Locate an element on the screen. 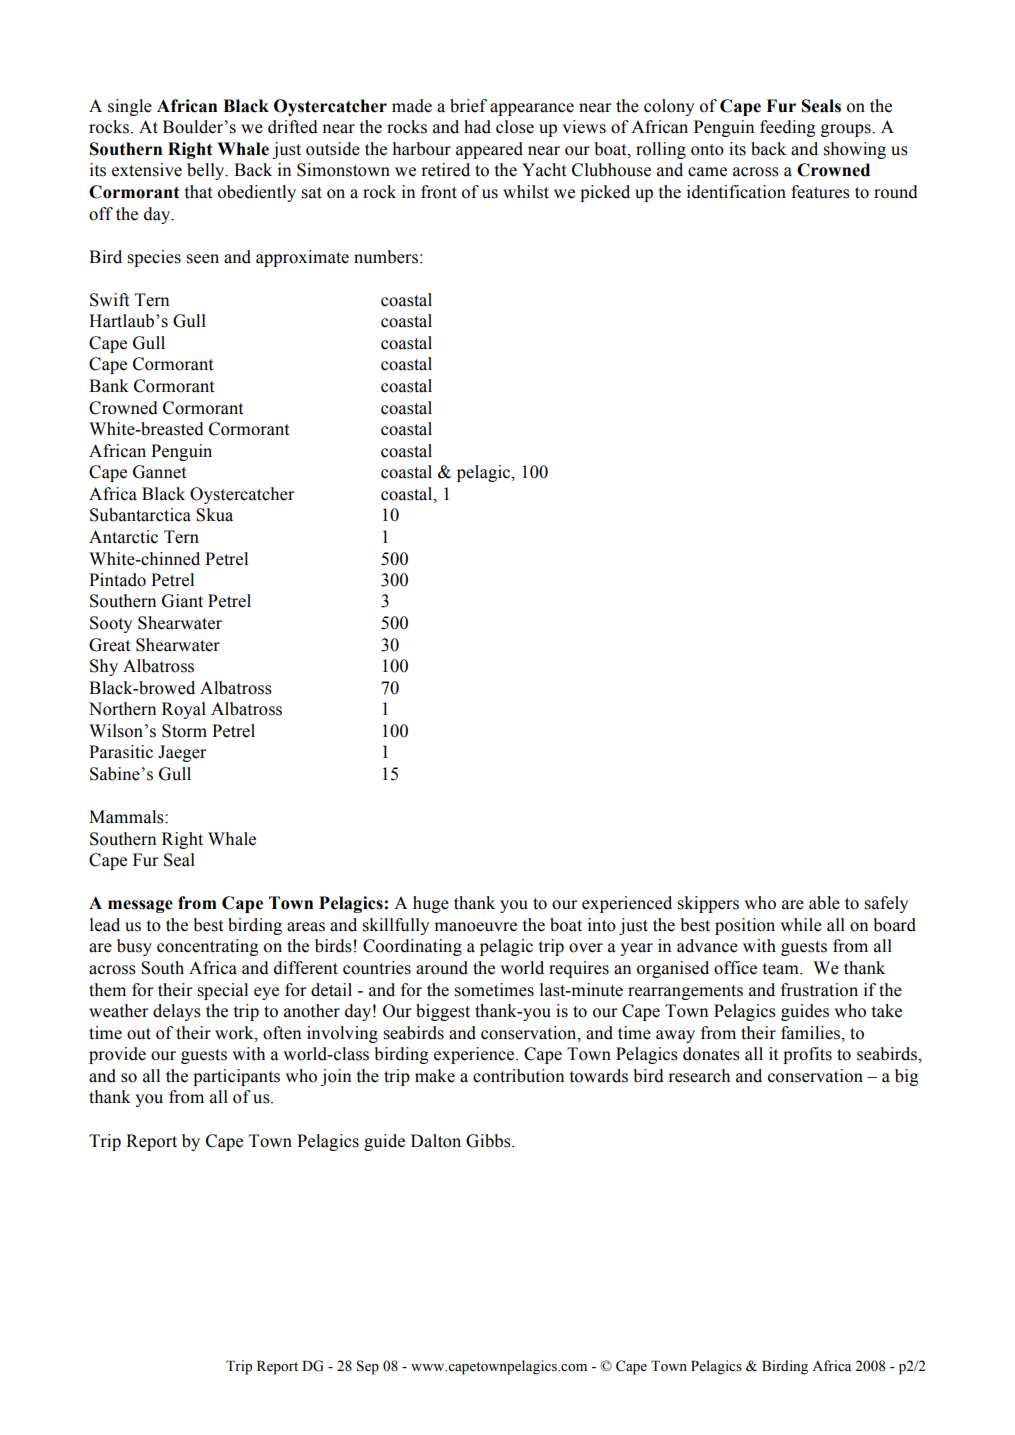  feeding is located at coordinates (787, 128).
